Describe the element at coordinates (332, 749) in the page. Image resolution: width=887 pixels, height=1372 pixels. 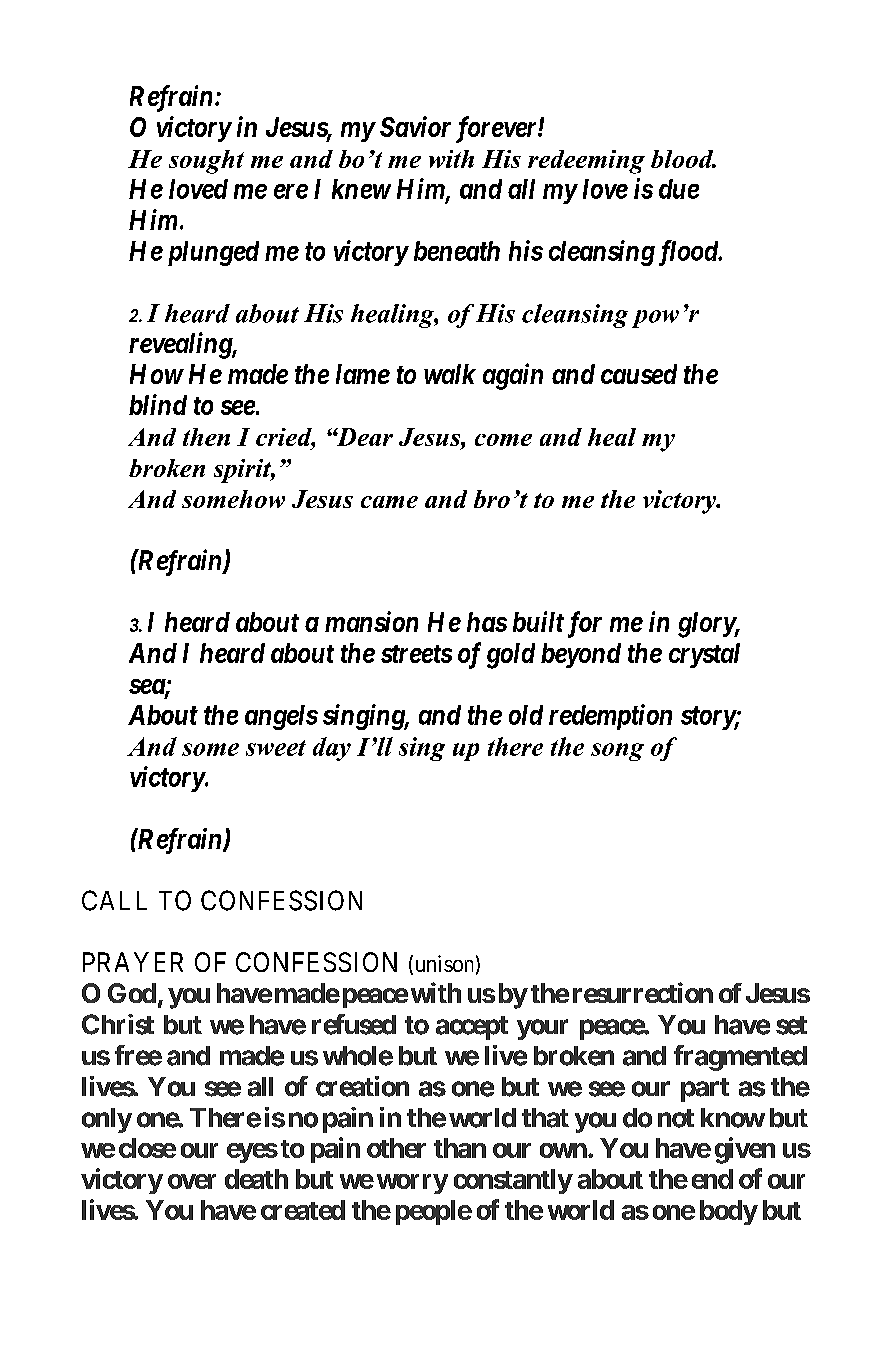
I see `day` at that location.
